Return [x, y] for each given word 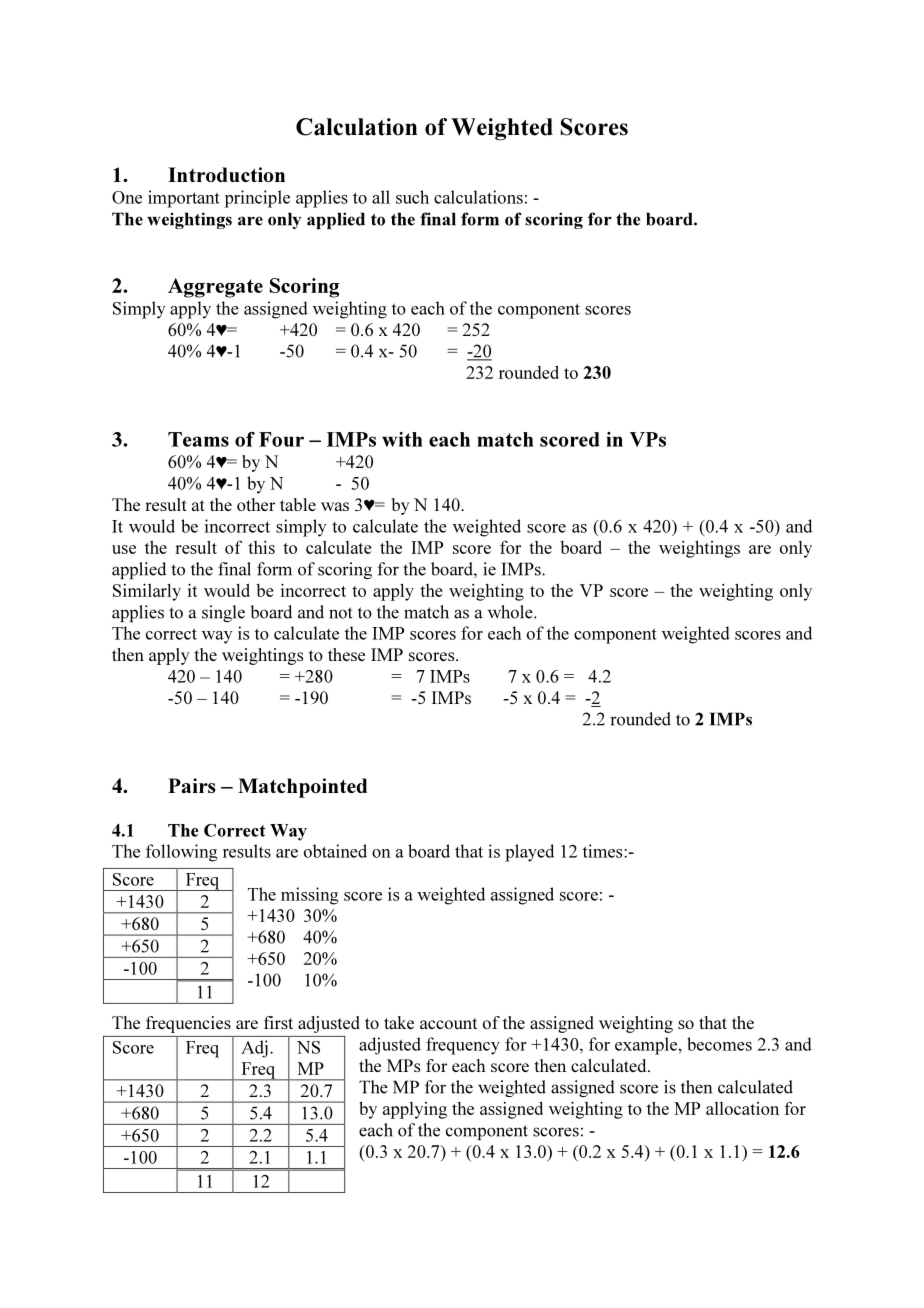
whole [511, 612]
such [412, 197]
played [529, 853]
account [448, 1023]
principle [257, 199]
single [223, 613]
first [278, 1022]
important [184, 199]
